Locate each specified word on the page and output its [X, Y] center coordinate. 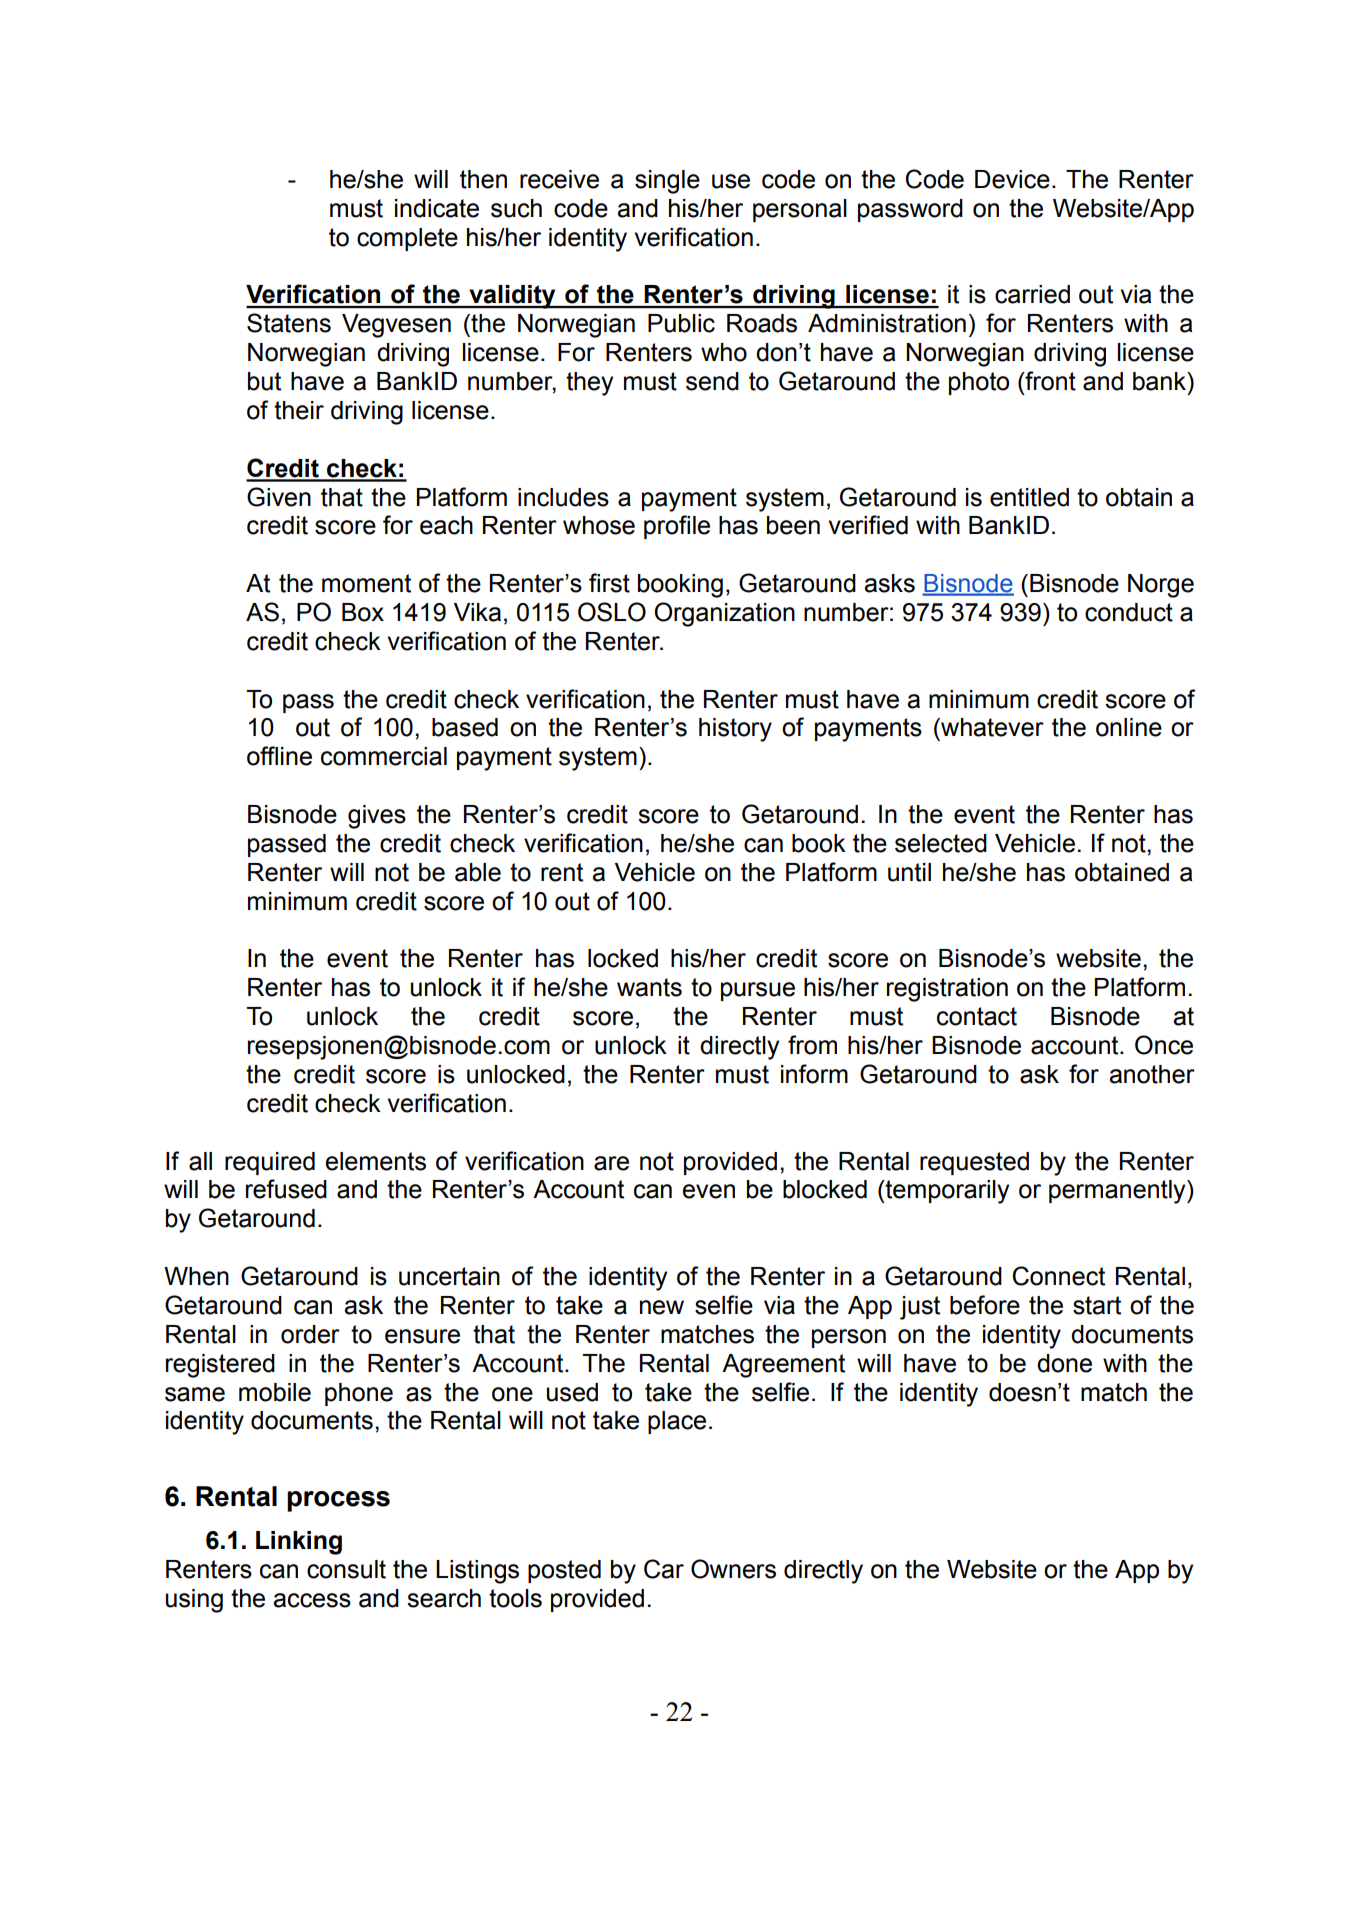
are [611, 1163]
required [270, 1163]
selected [941, 843]
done [1064, 1363]
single [667, 182]
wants [649, 987]
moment [366, 583]
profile [677, 527]
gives [377, 817]
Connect [1059, 1276]
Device [1012, 179]
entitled [1029, 497]
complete [407, 239]
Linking [299, 1543]
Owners [733, 1569]
